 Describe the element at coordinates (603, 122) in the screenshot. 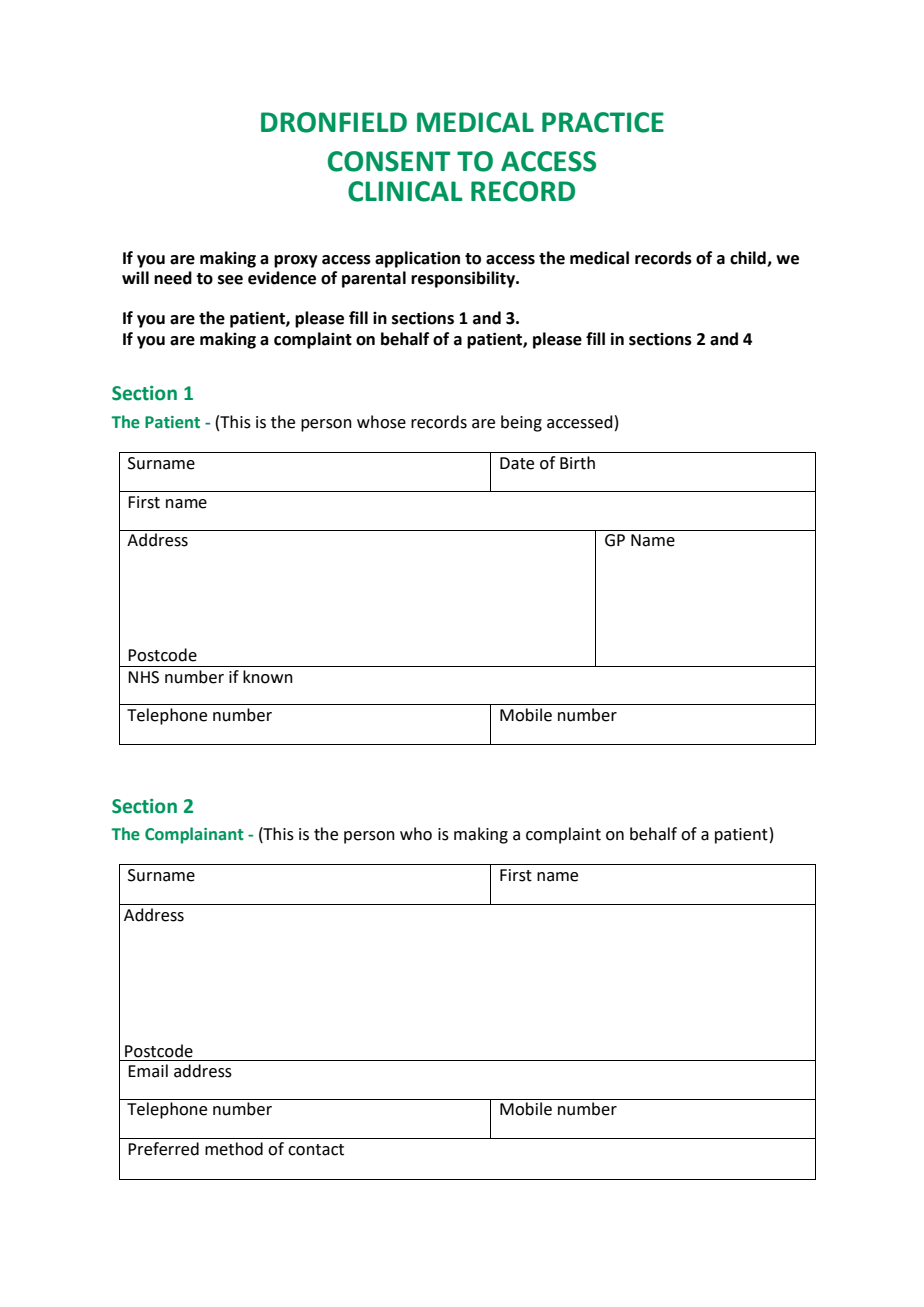

I see `PRACTICE` at that location.
